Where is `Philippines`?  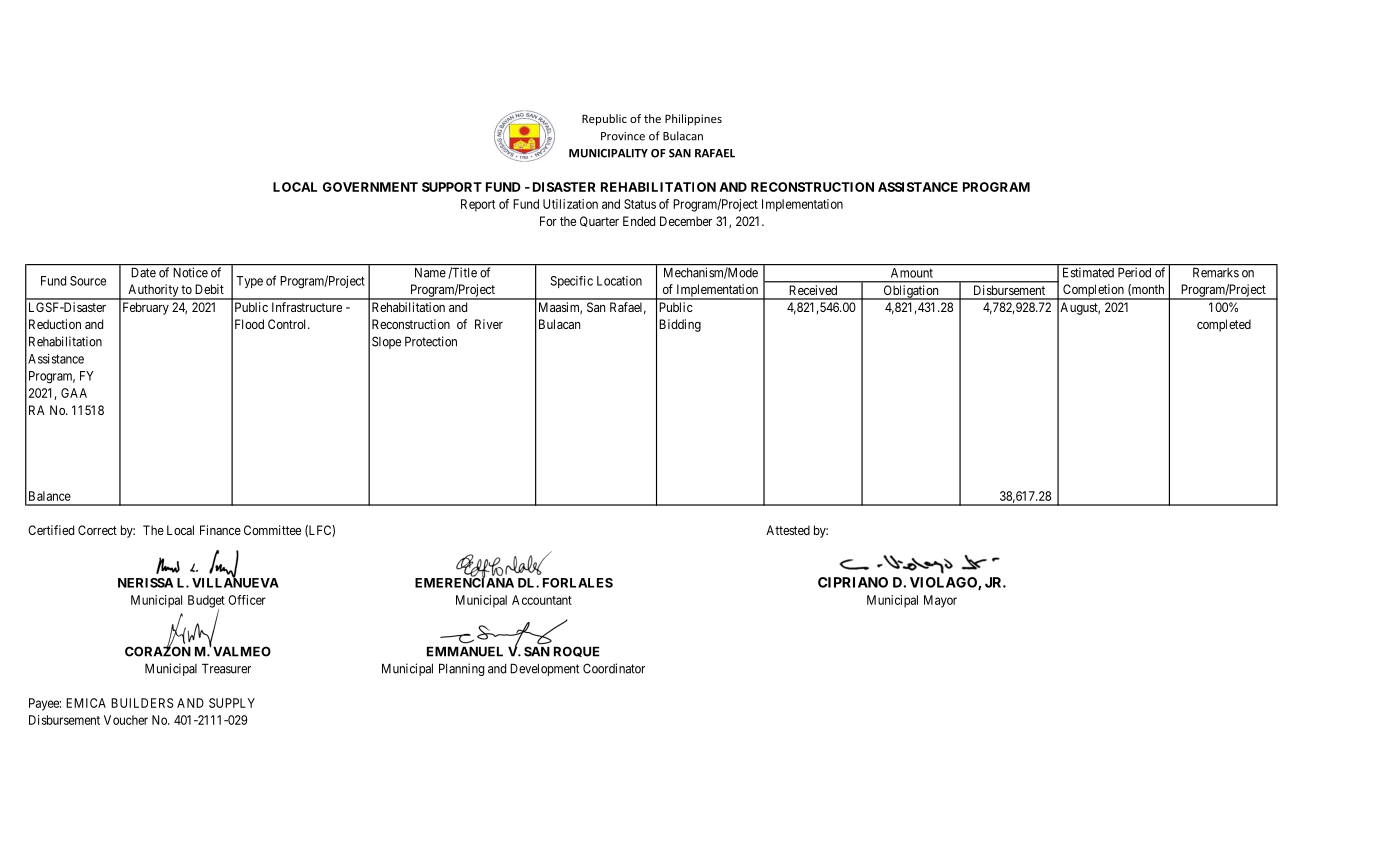
Philippines is located at coordinates (693, 120).
